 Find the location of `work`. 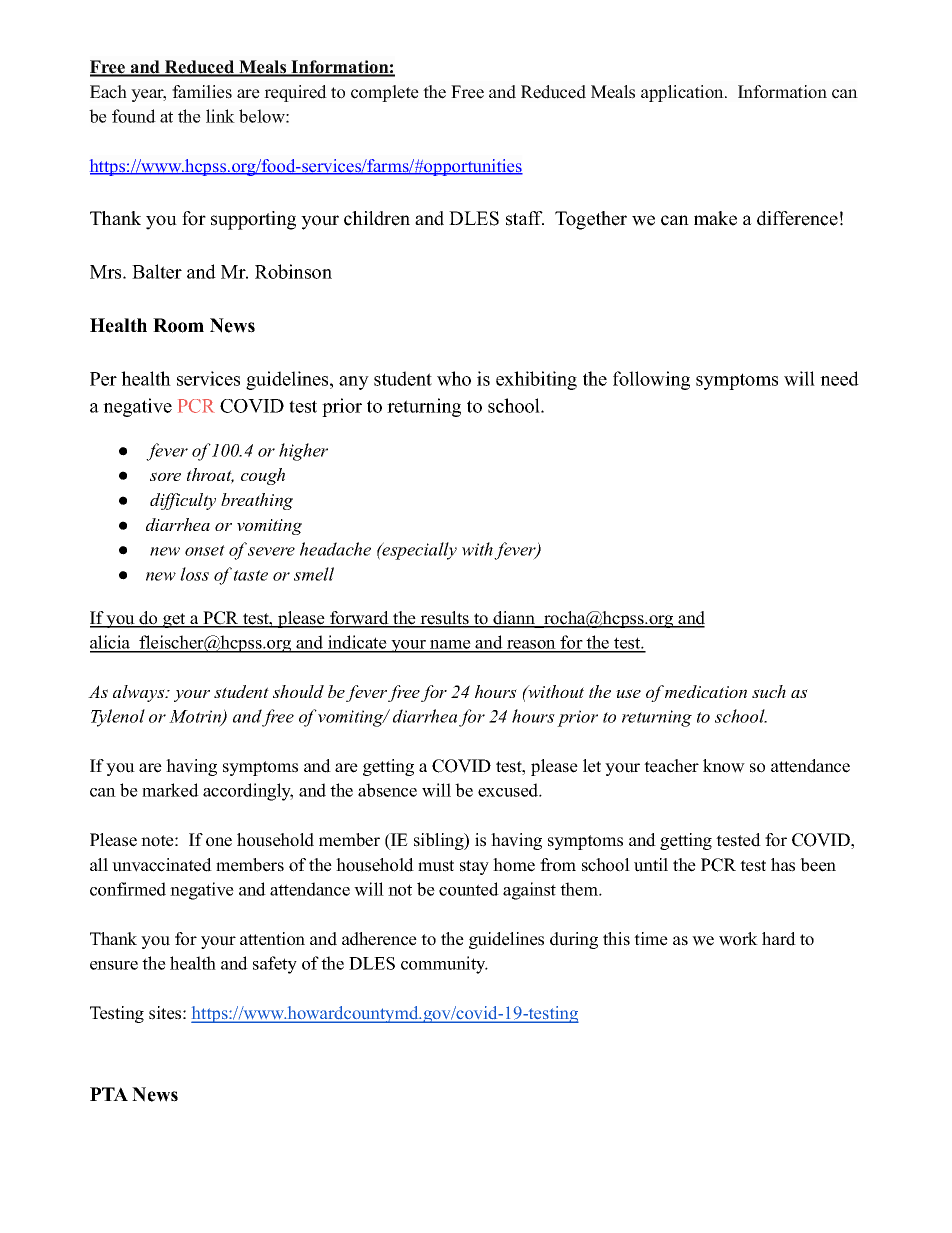

work is located at coordinates (738, 939).
